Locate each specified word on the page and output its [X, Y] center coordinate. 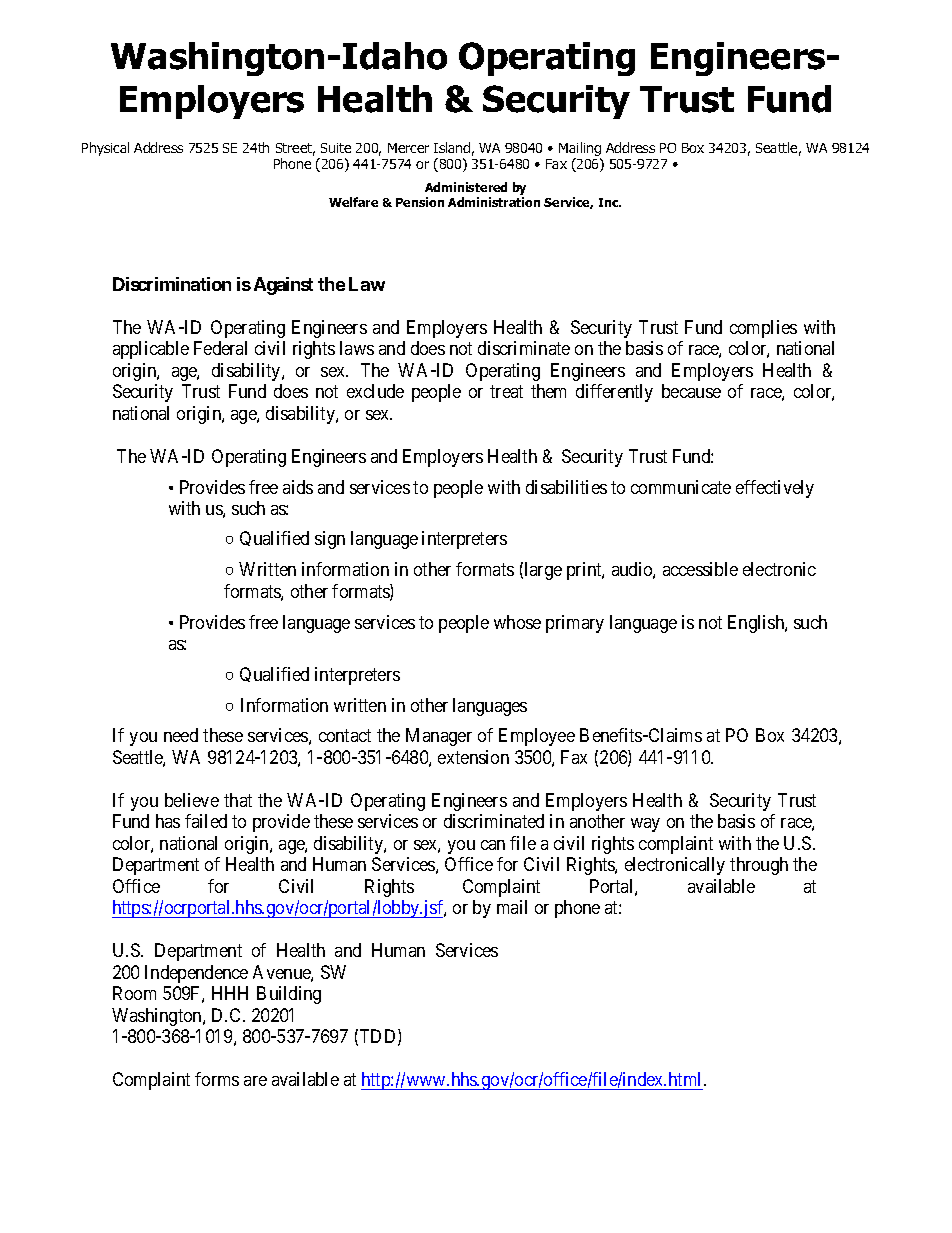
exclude [375, 391]
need [181, 735]
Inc [610, 202]
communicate [681, 487]
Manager [439, 737]
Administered [466, 187]
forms [217, 1079]
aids [298, 487]
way [645, 825]
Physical [105, 149]
